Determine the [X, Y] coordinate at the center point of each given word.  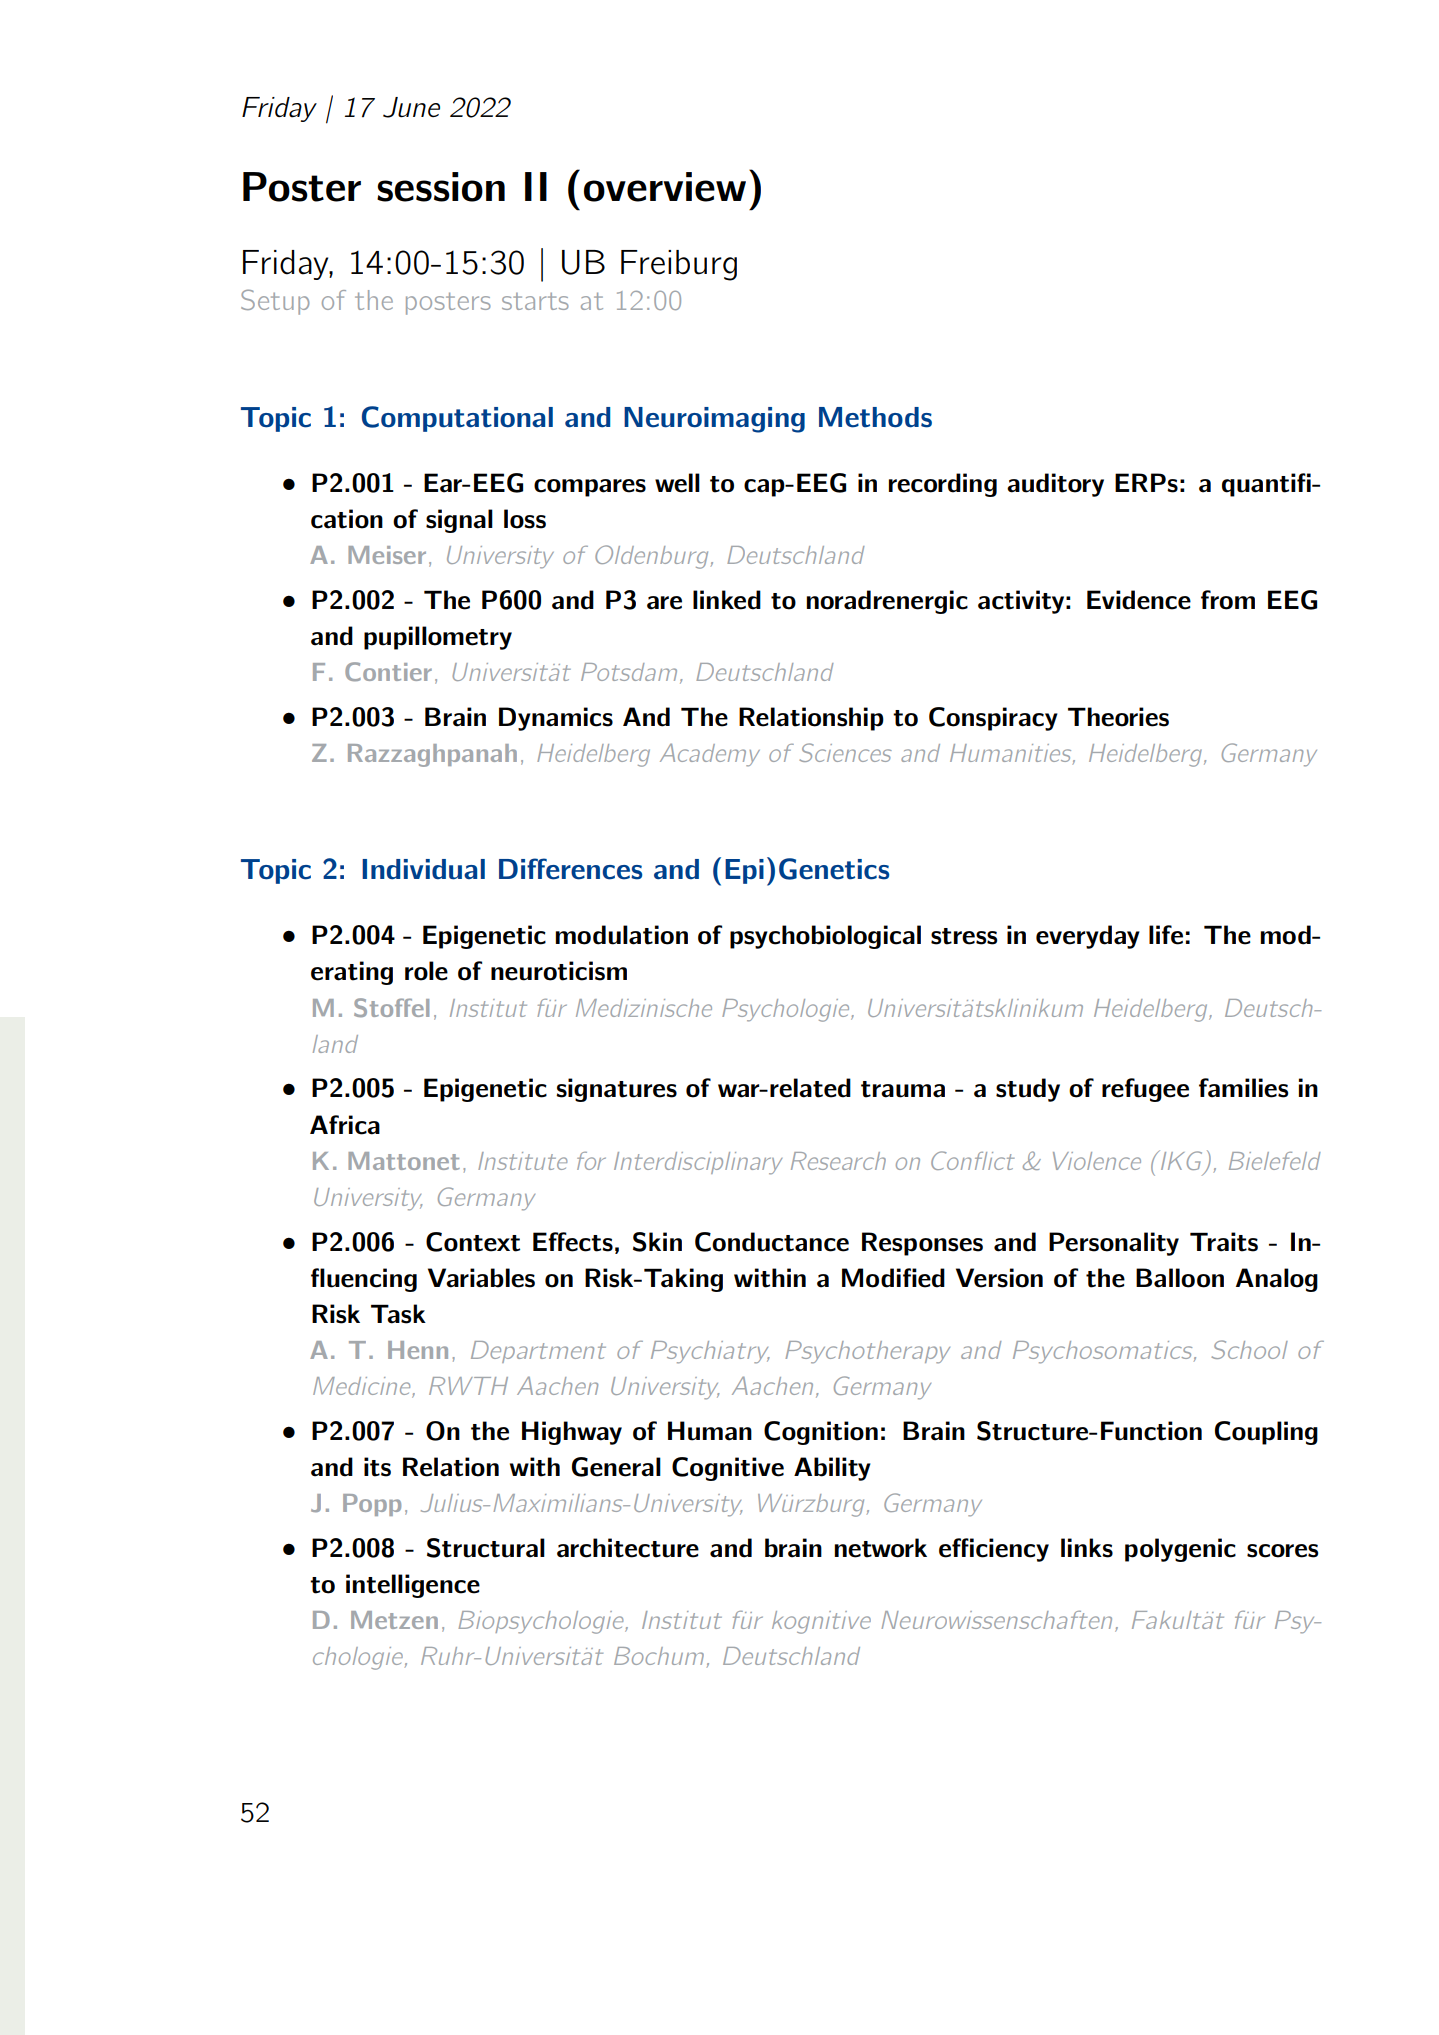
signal [459, 521]
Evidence [1139, 600]
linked [727, 600]
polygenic [1180, 1550]
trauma [903, 1089]
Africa [345, 1125]
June [411, 107]
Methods [875, 417]
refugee [1145, 1090]
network [880, 1548]
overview [665, 187]
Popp [372, 1505]
